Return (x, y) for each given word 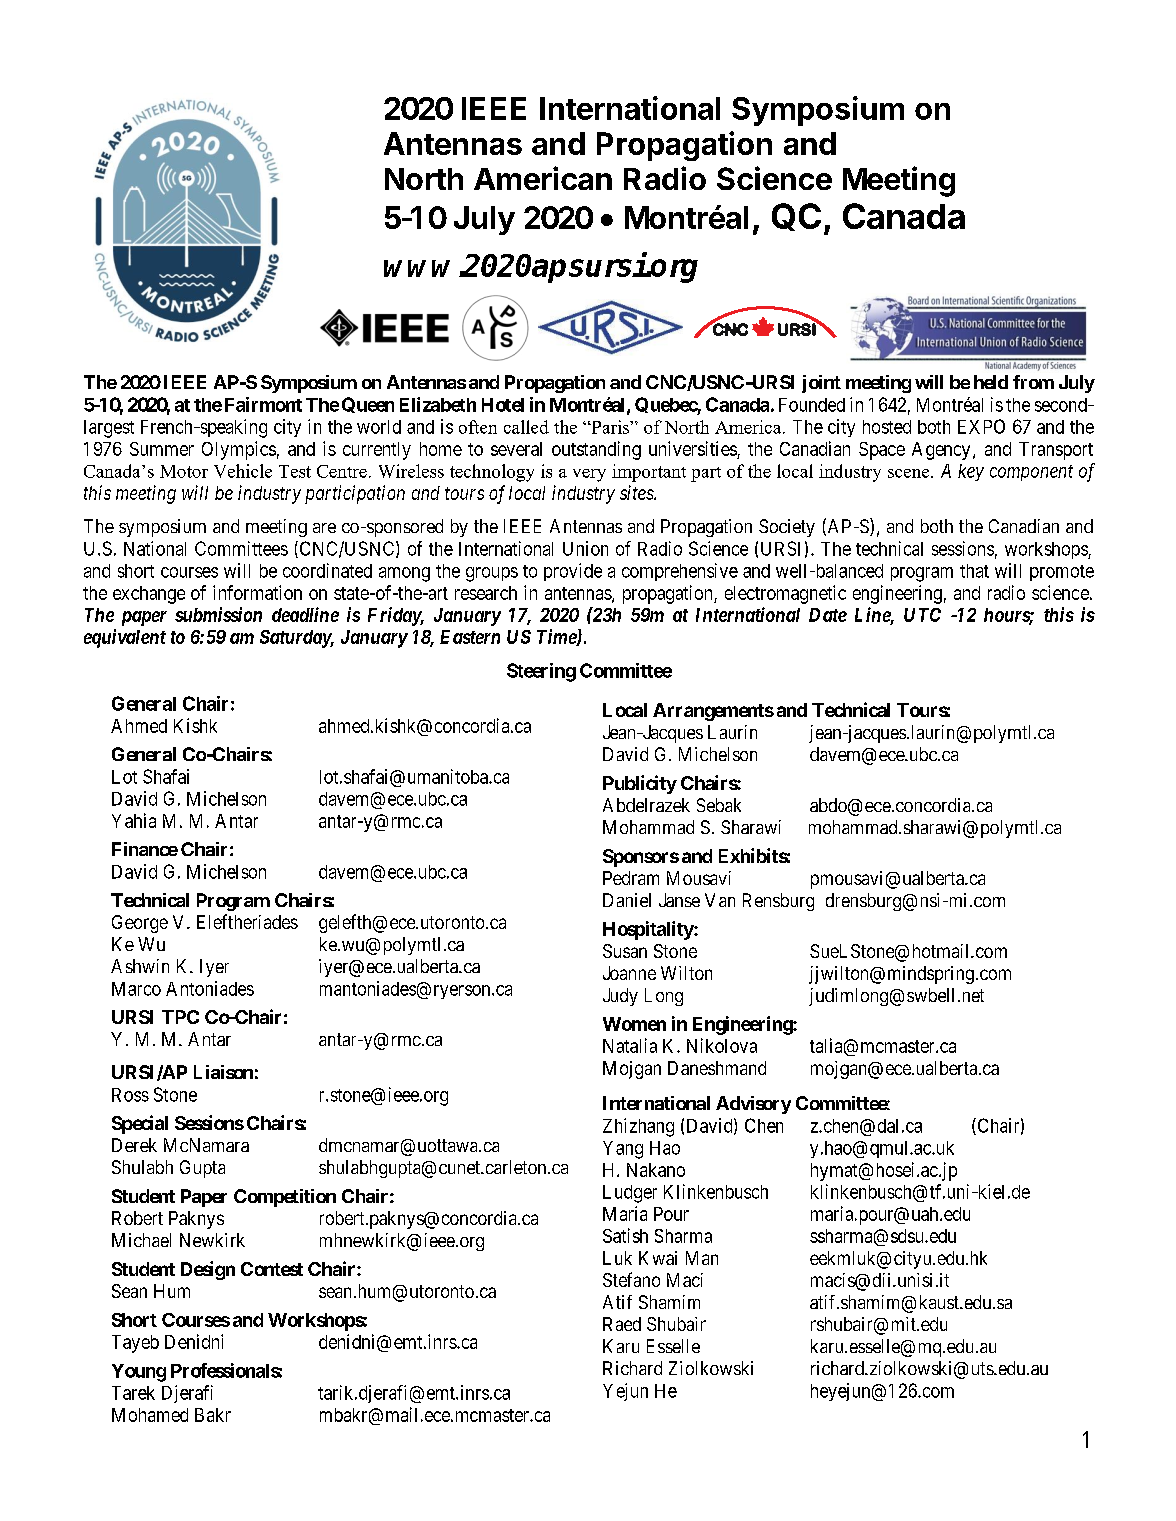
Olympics (239, 450)
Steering (541, 672)
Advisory (753, 1105)
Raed (622, 1324)
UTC (922, 615)
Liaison (223, 1072)
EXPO (981, 426)
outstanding (596, 450)
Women (634, 1024)
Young (139, 1373)
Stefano (631, 1279)
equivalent (125, 638)
